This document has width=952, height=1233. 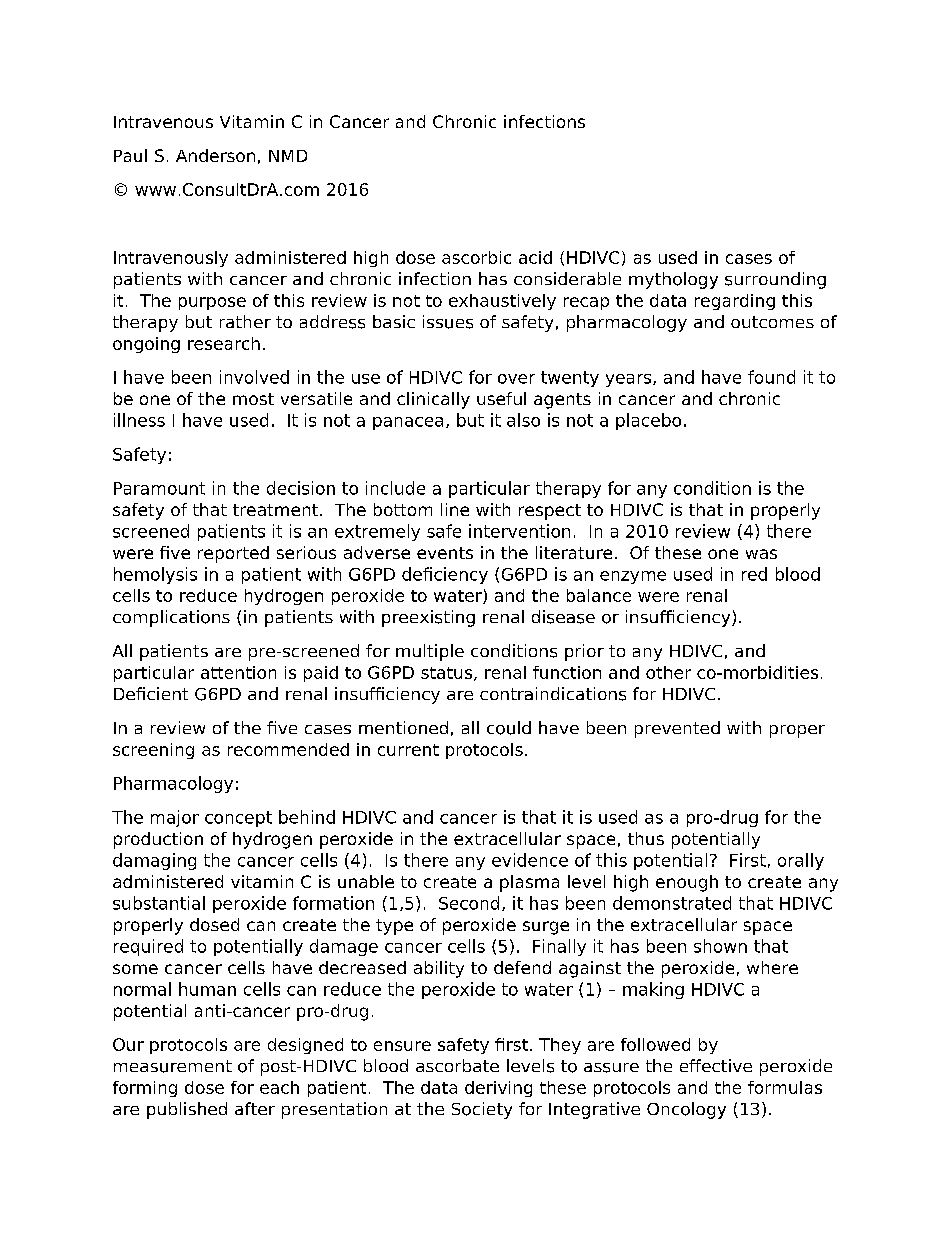 I want to click on ascorbic, so click(x=476, y=257).
